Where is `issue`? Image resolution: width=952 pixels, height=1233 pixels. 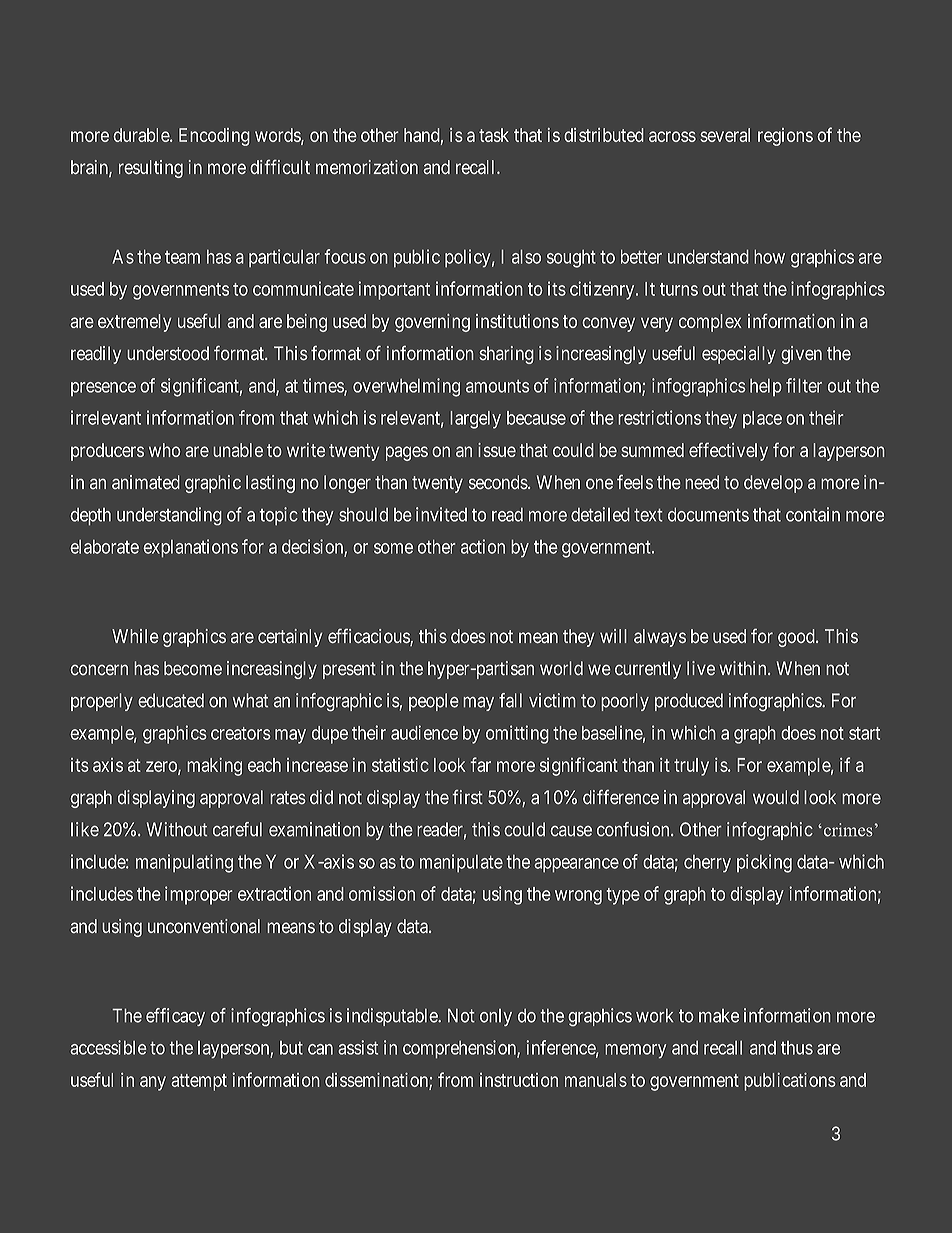 issue is located at coordinates (497, 450).
